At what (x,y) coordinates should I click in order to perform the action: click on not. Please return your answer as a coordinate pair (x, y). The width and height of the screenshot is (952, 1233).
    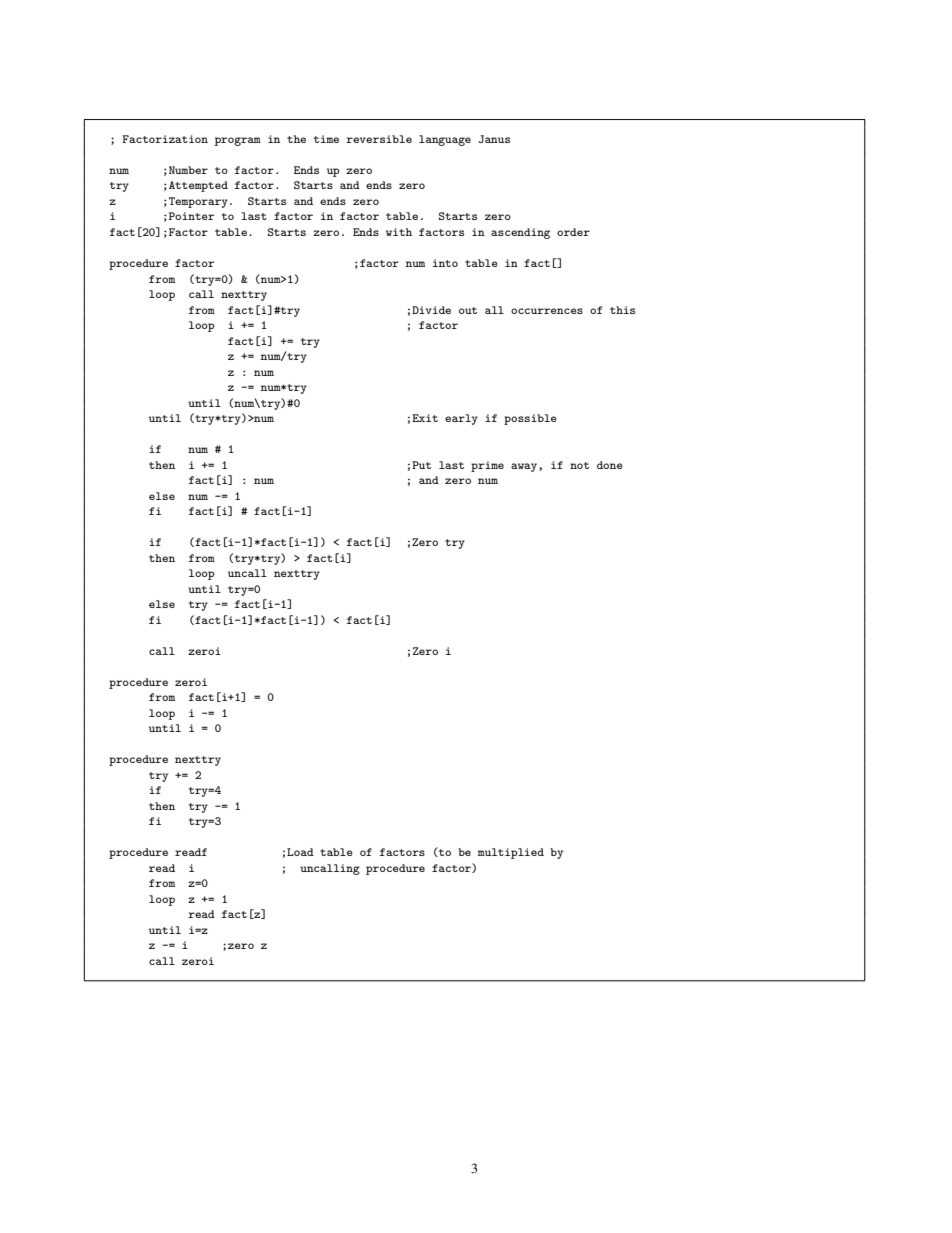
    Looking at the image, I should click on (579, 465).
